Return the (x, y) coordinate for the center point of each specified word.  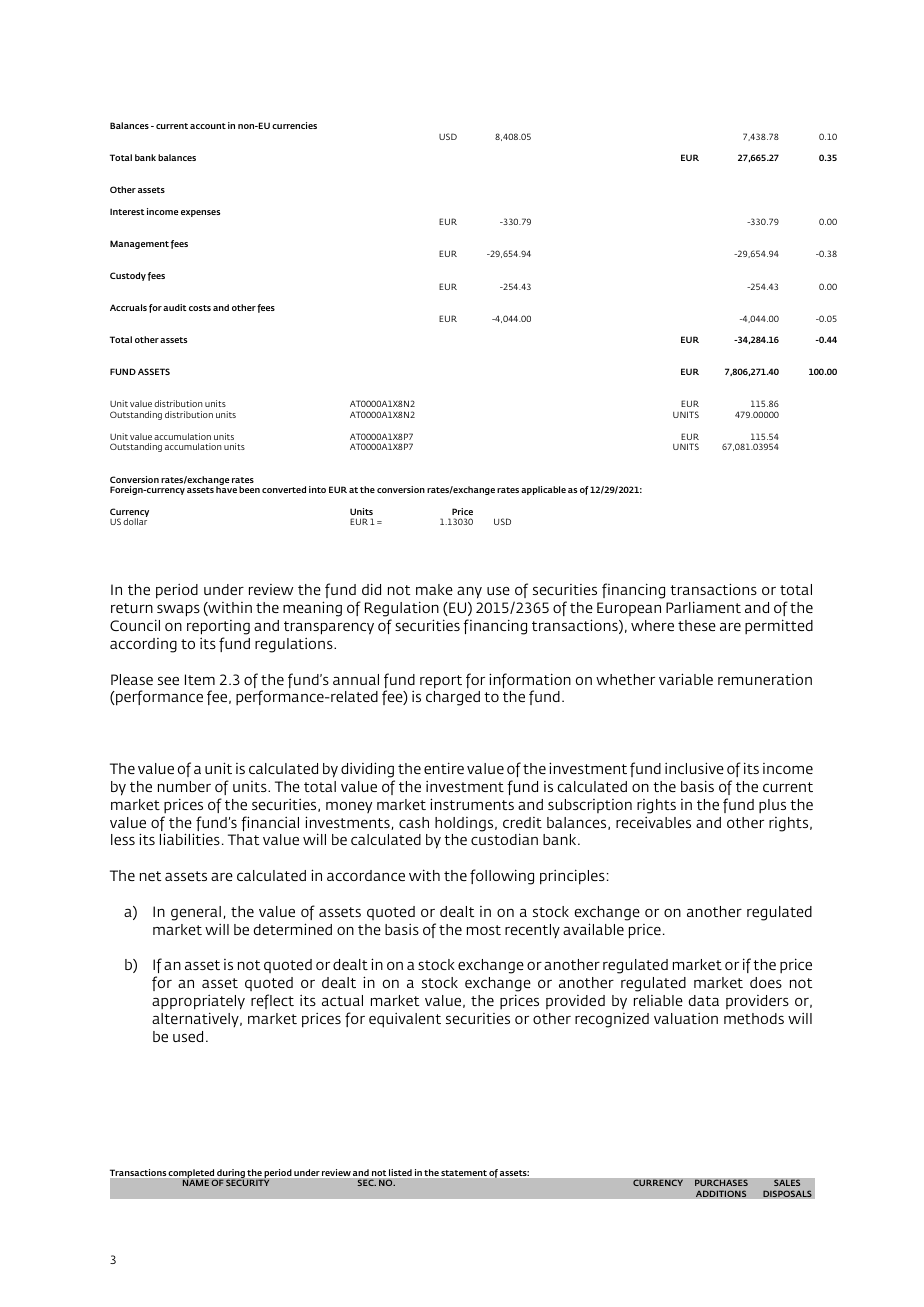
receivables (653, 822)
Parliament (703, 607)
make (434, 589)
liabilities (190, 839)
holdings (465, 824)
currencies (294, 125)
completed (192, 1174)
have (226, 489)
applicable (543, 490)
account (208, 126)
